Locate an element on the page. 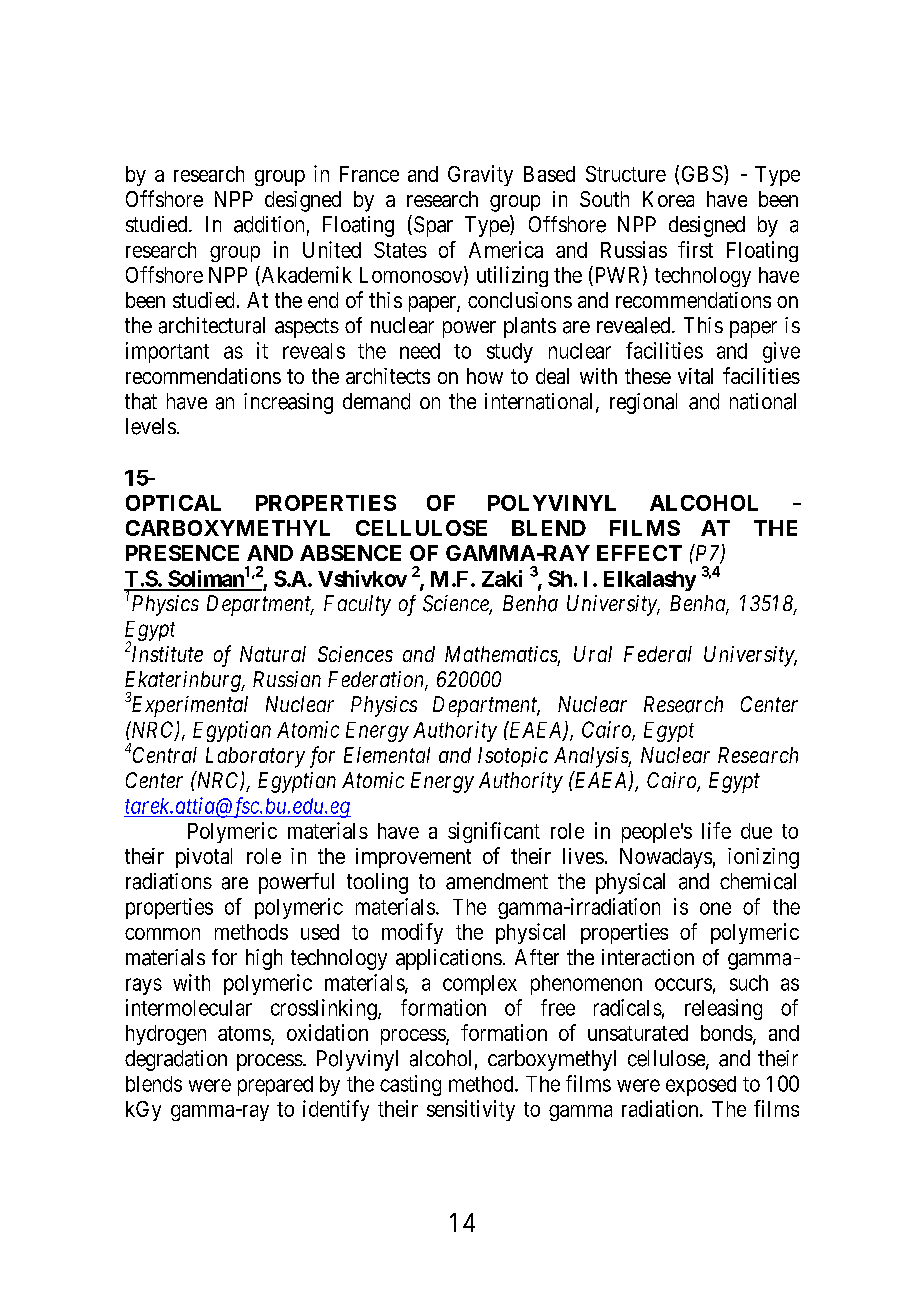 The width and height of the image is (924, 1308). addition is located at coordinates (269, 224).
